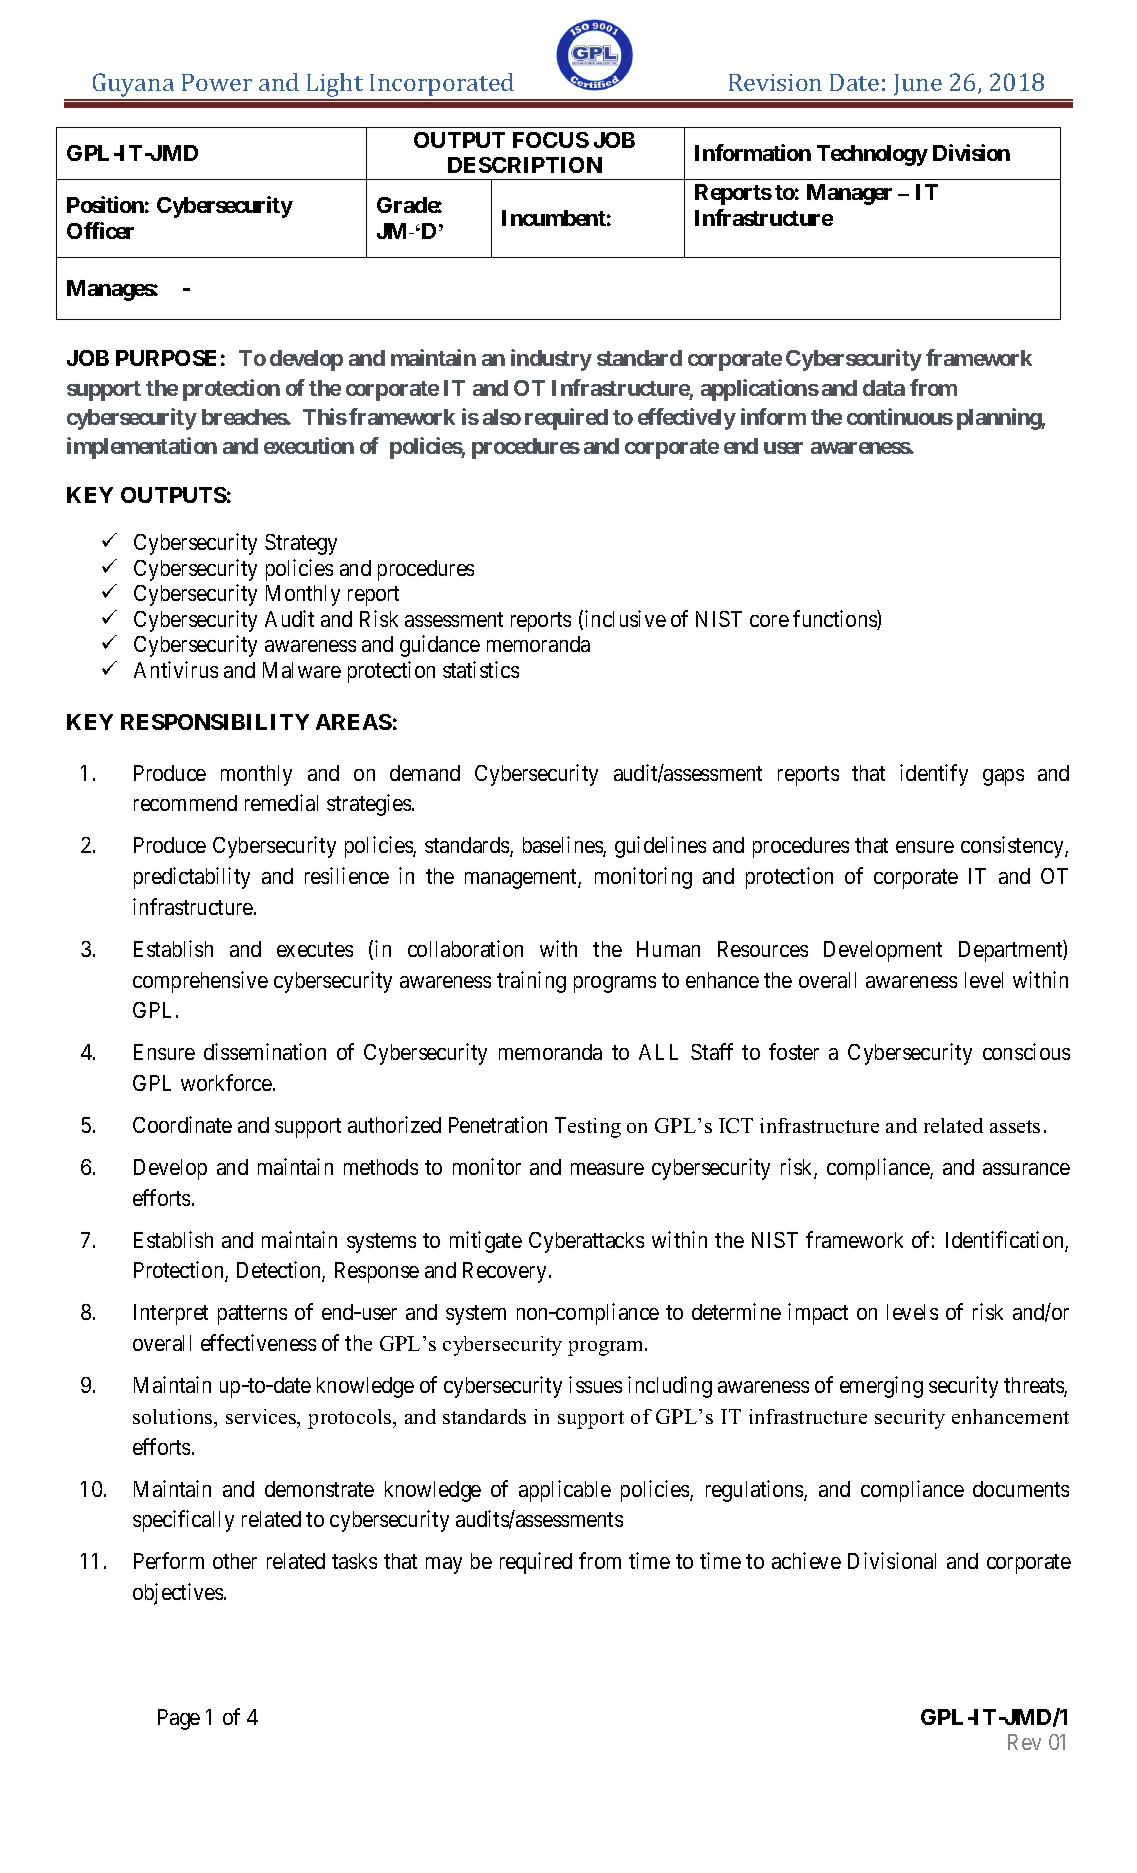 The height and width of the page is (1873, 1137). Describe the element at coordinates (217, 82) in the page. I see `Power` at that location.
